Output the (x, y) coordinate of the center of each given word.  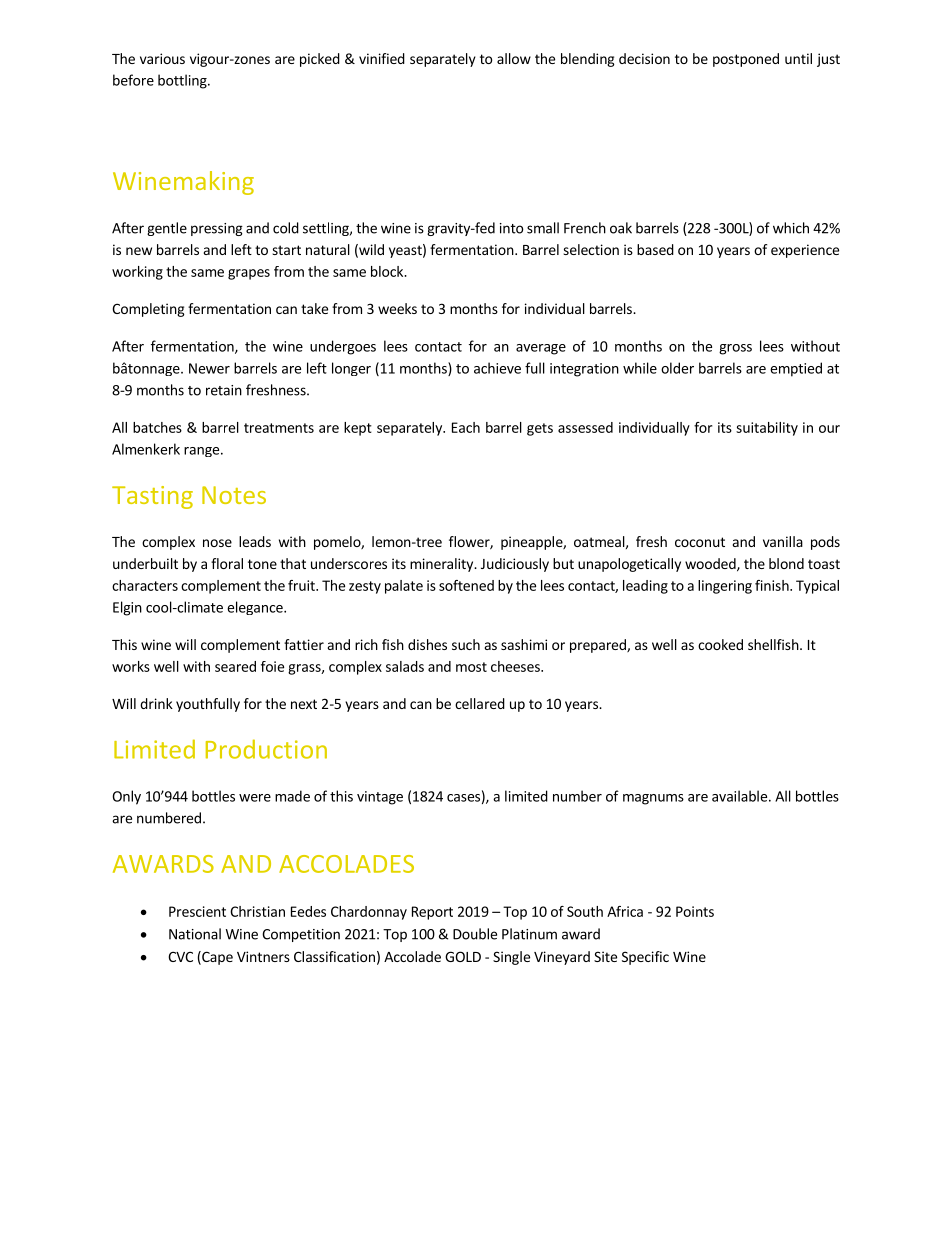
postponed (746, 60)
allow (514, 58)
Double (475, 934)
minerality (443, 565)
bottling (183, 81)
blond (786, 563)
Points (695, 911)
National (195, 934)
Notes (234, 495)
